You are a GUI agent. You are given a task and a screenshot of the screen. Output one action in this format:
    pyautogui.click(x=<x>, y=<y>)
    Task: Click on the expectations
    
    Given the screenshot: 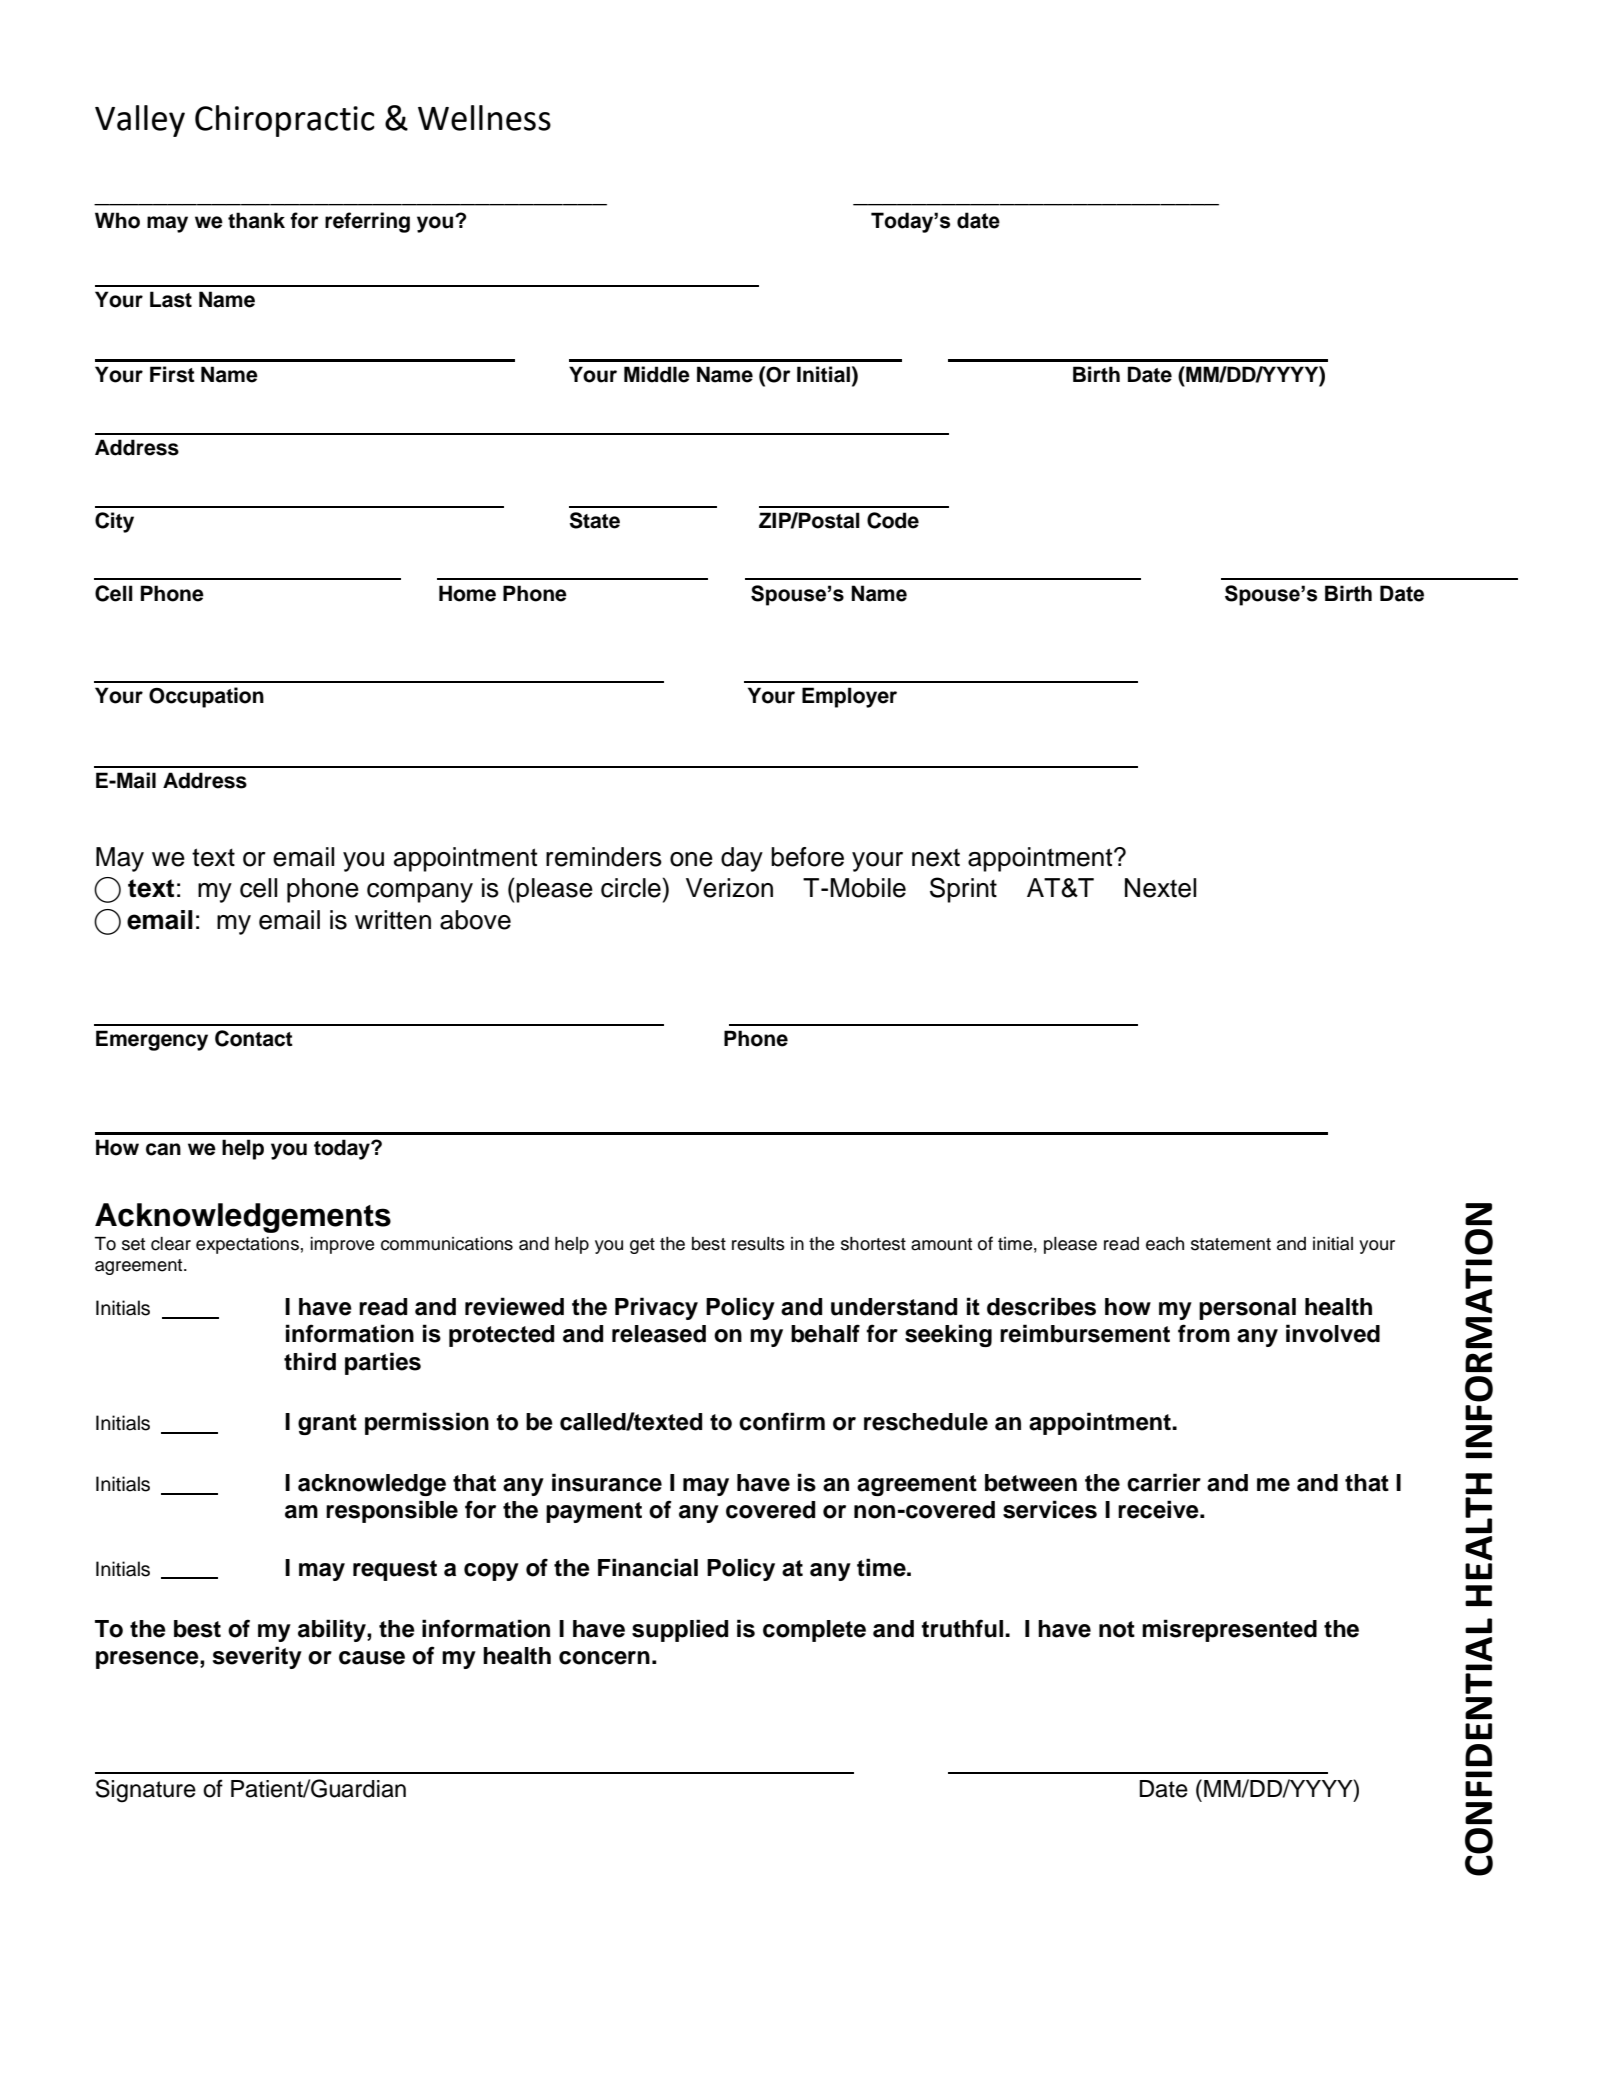 What is the action you would take?
    pyautogui.click(x=247, y=1245)
